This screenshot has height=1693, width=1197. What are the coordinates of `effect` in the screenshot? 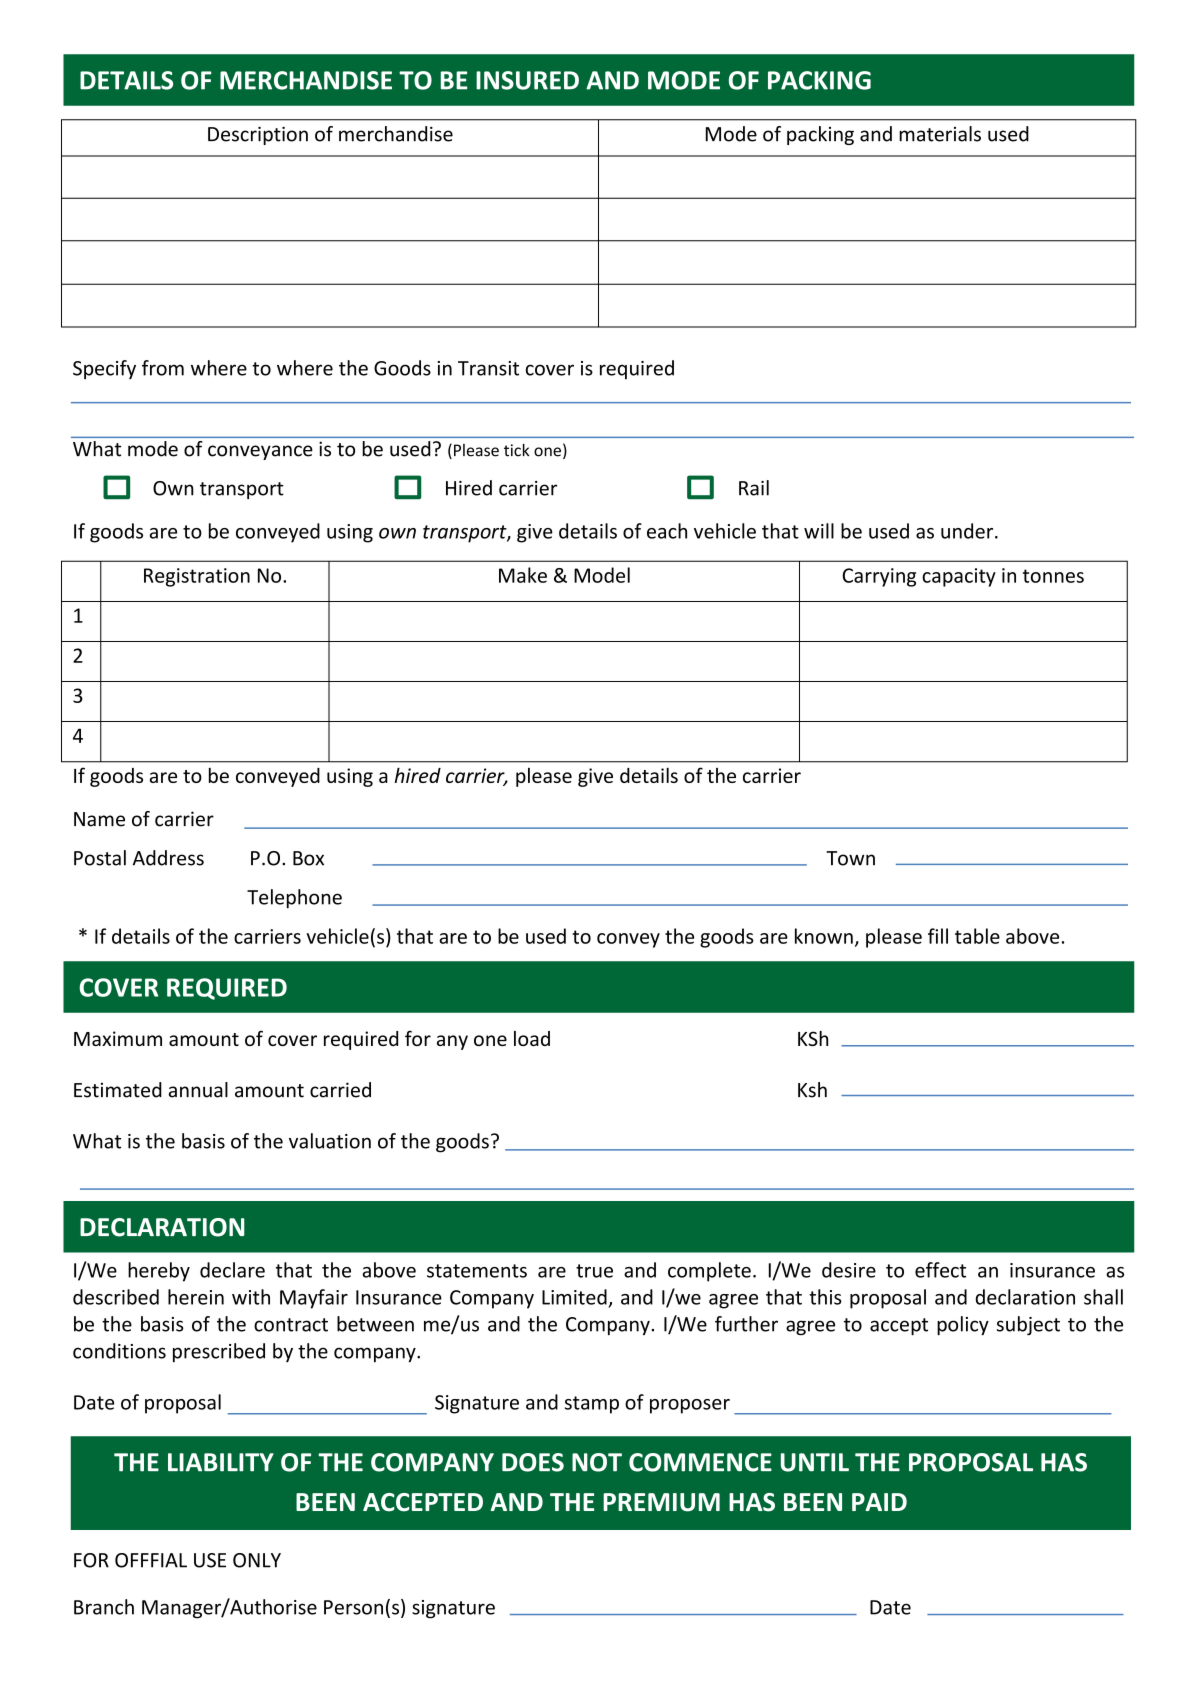 It's located at (940, 1270).
